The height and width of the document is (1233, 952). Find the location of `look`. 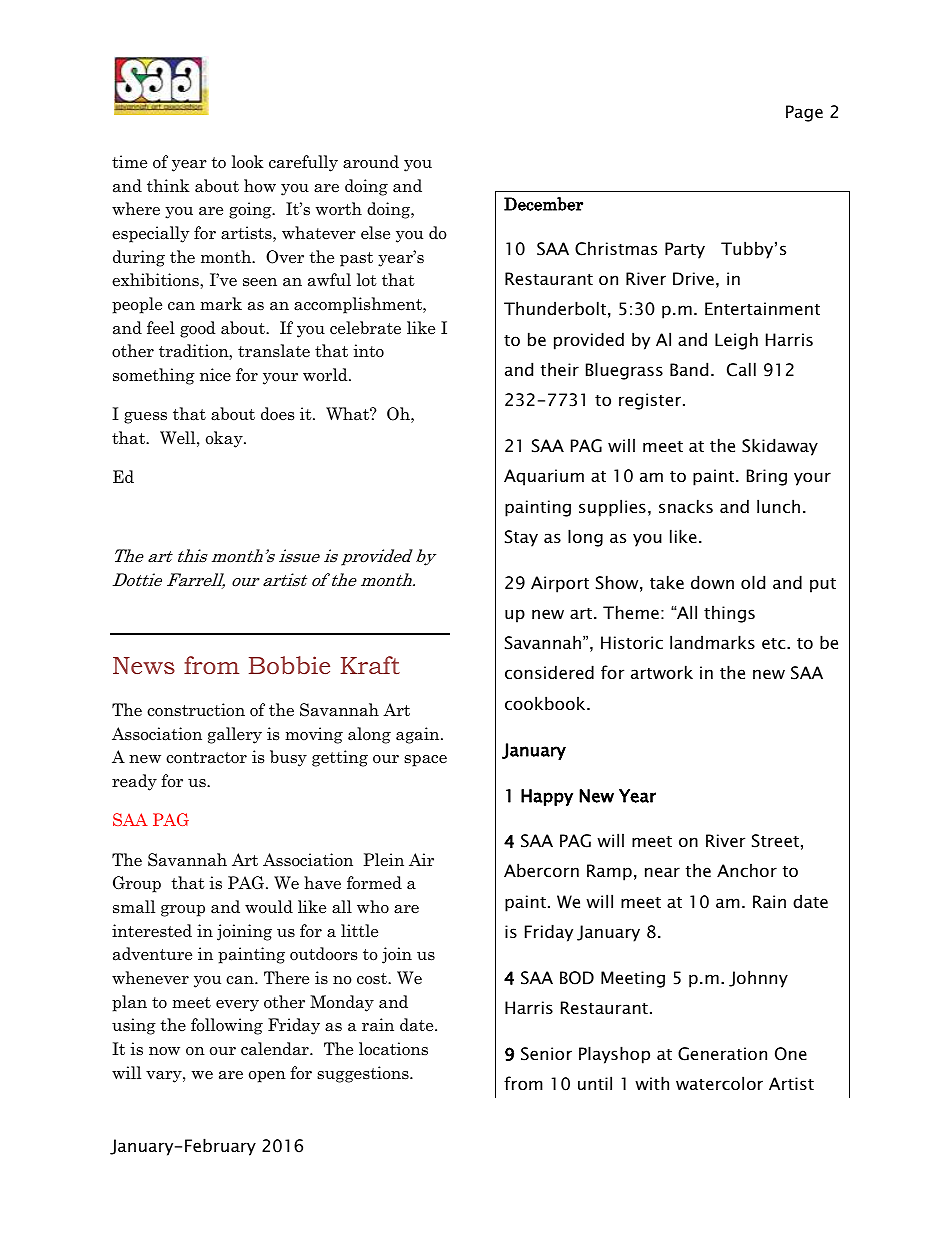

look is located at coordinates (248, 162).
